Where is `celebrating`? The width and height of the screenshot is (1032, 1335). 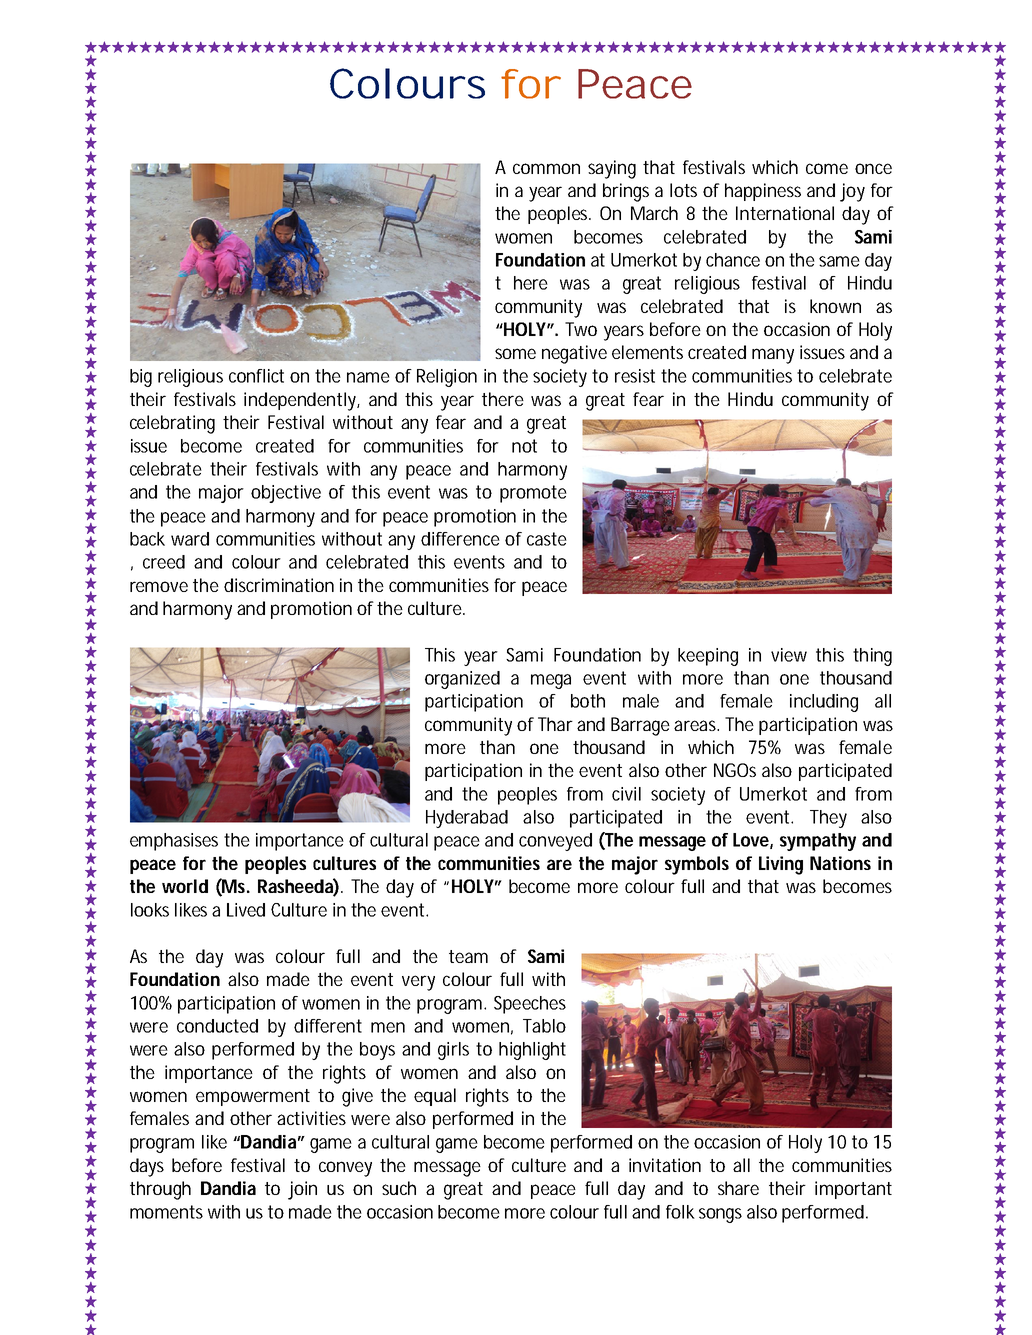 celebrating is located at coordinates (172, 424).
